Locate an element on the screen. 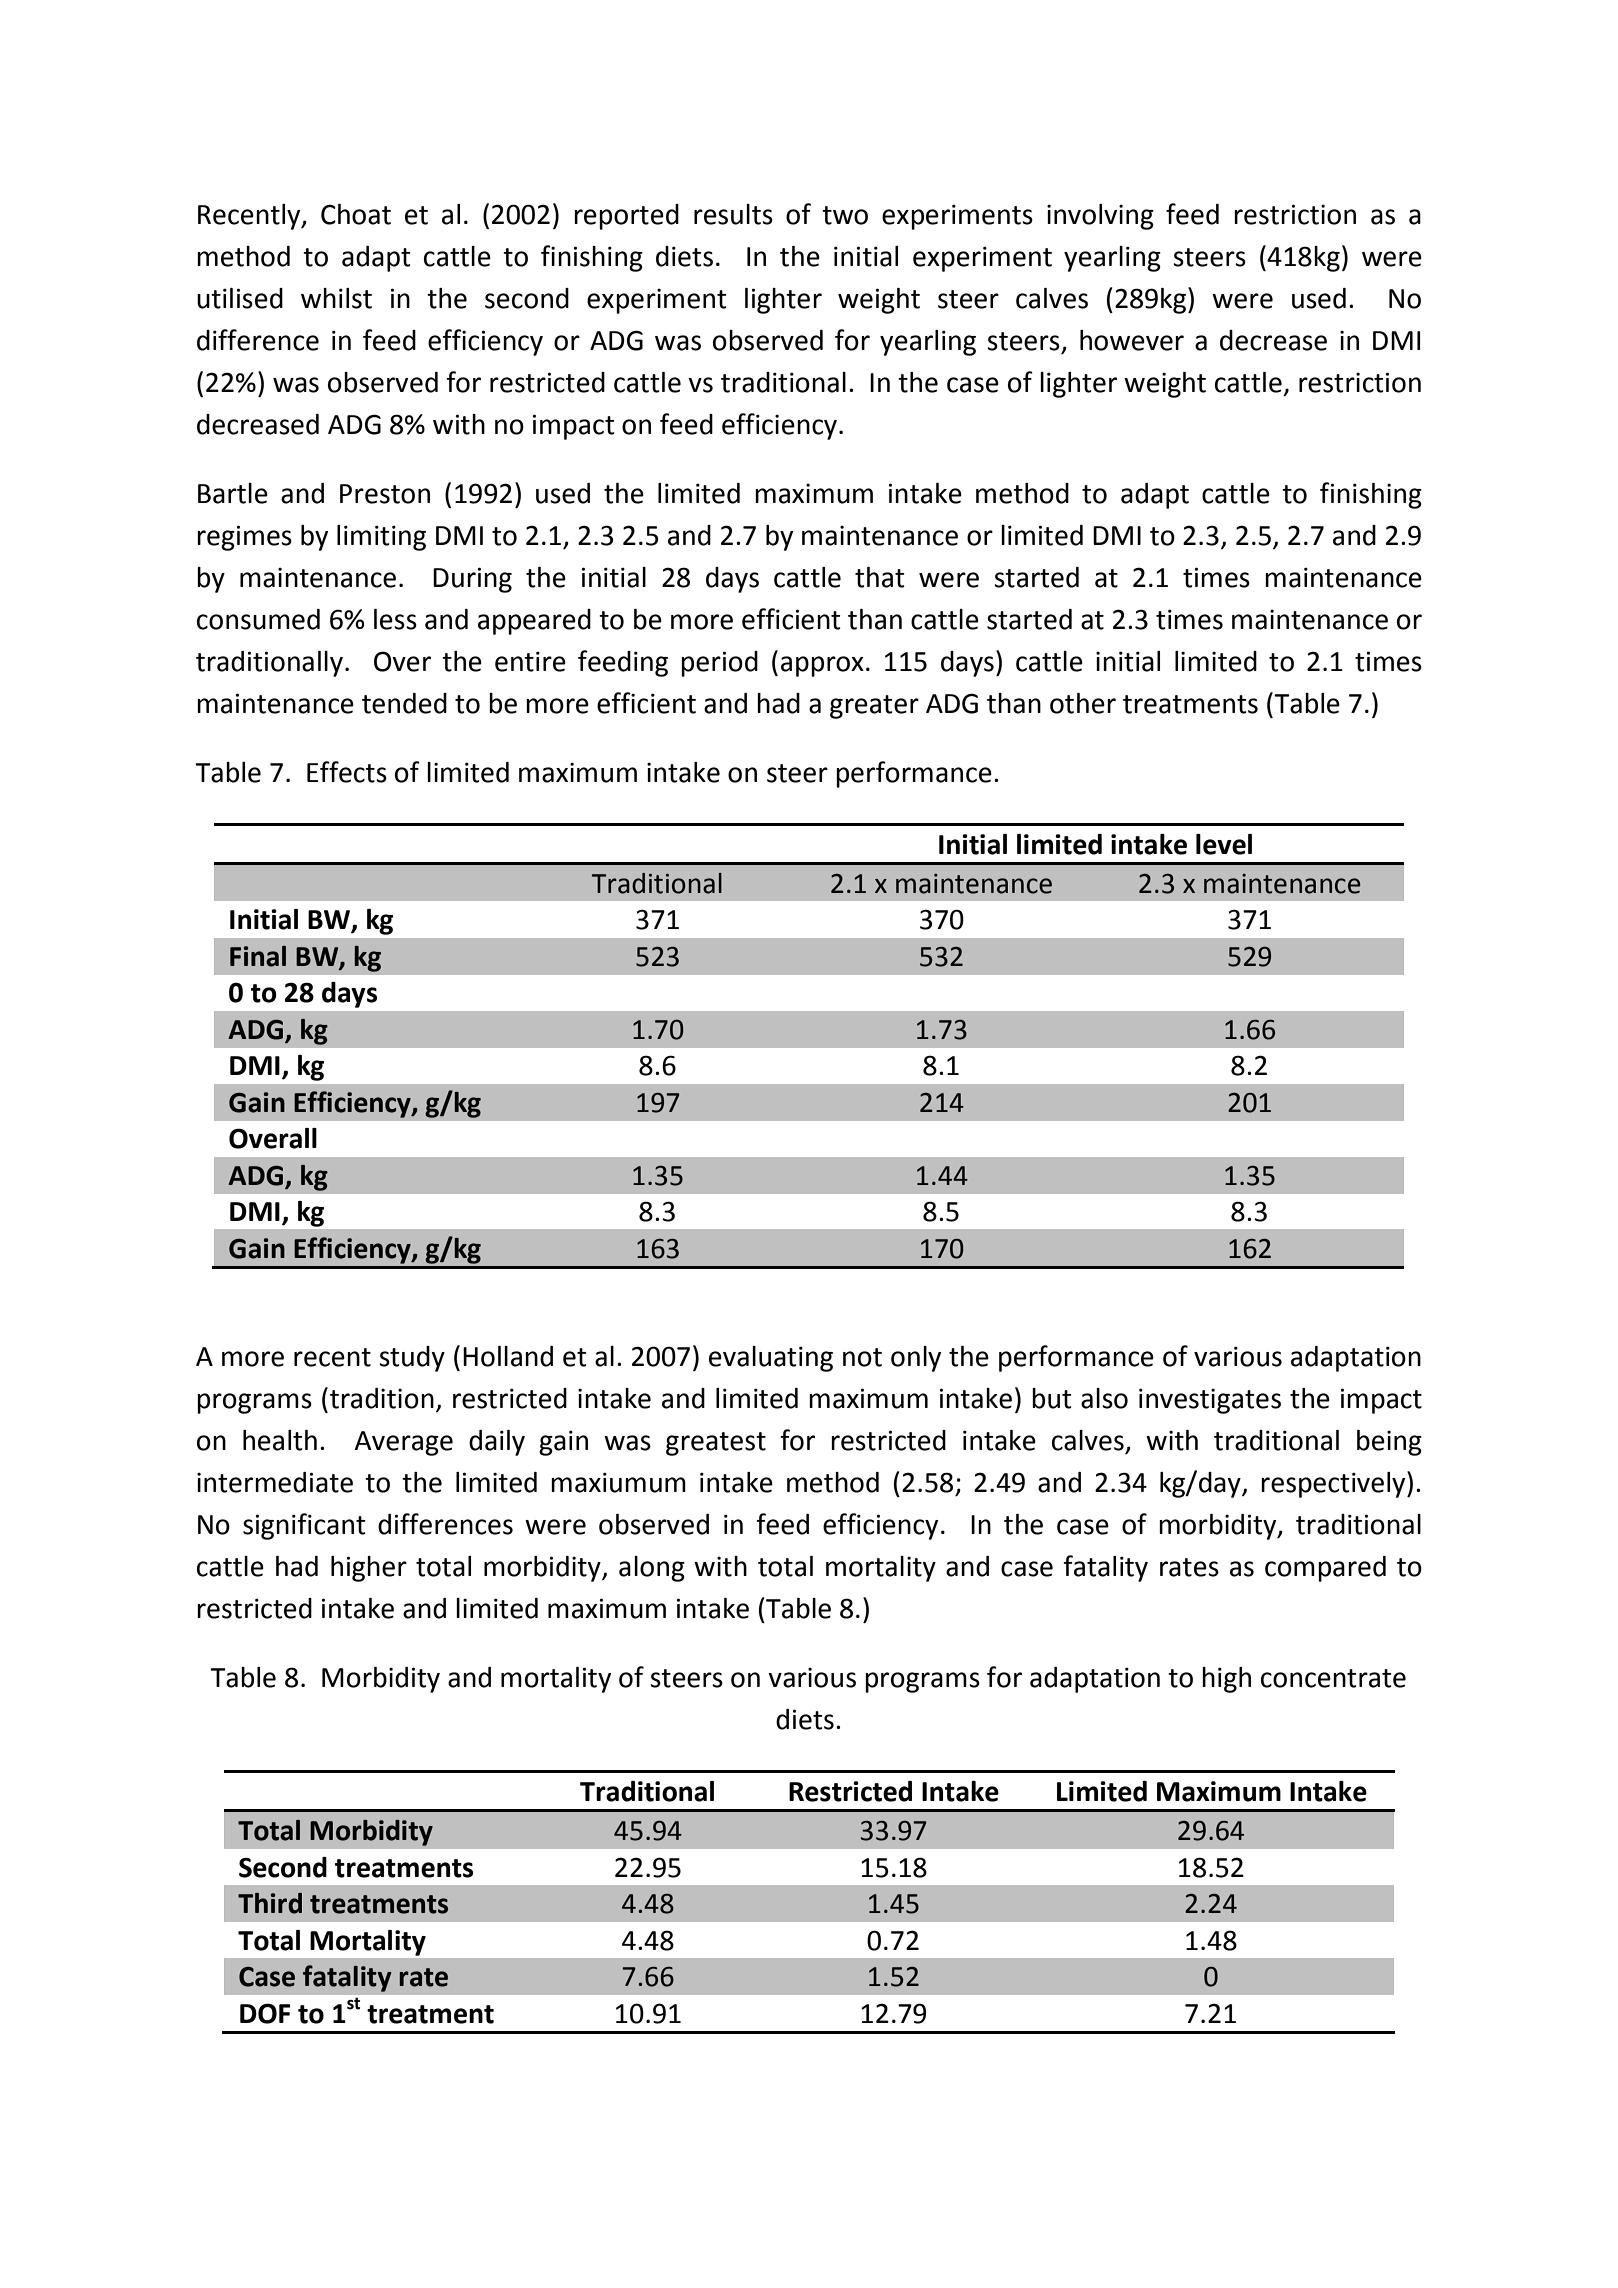 The width and height of the screenshot is (1618, 2288). Final is located at coordinates (258, 956).
